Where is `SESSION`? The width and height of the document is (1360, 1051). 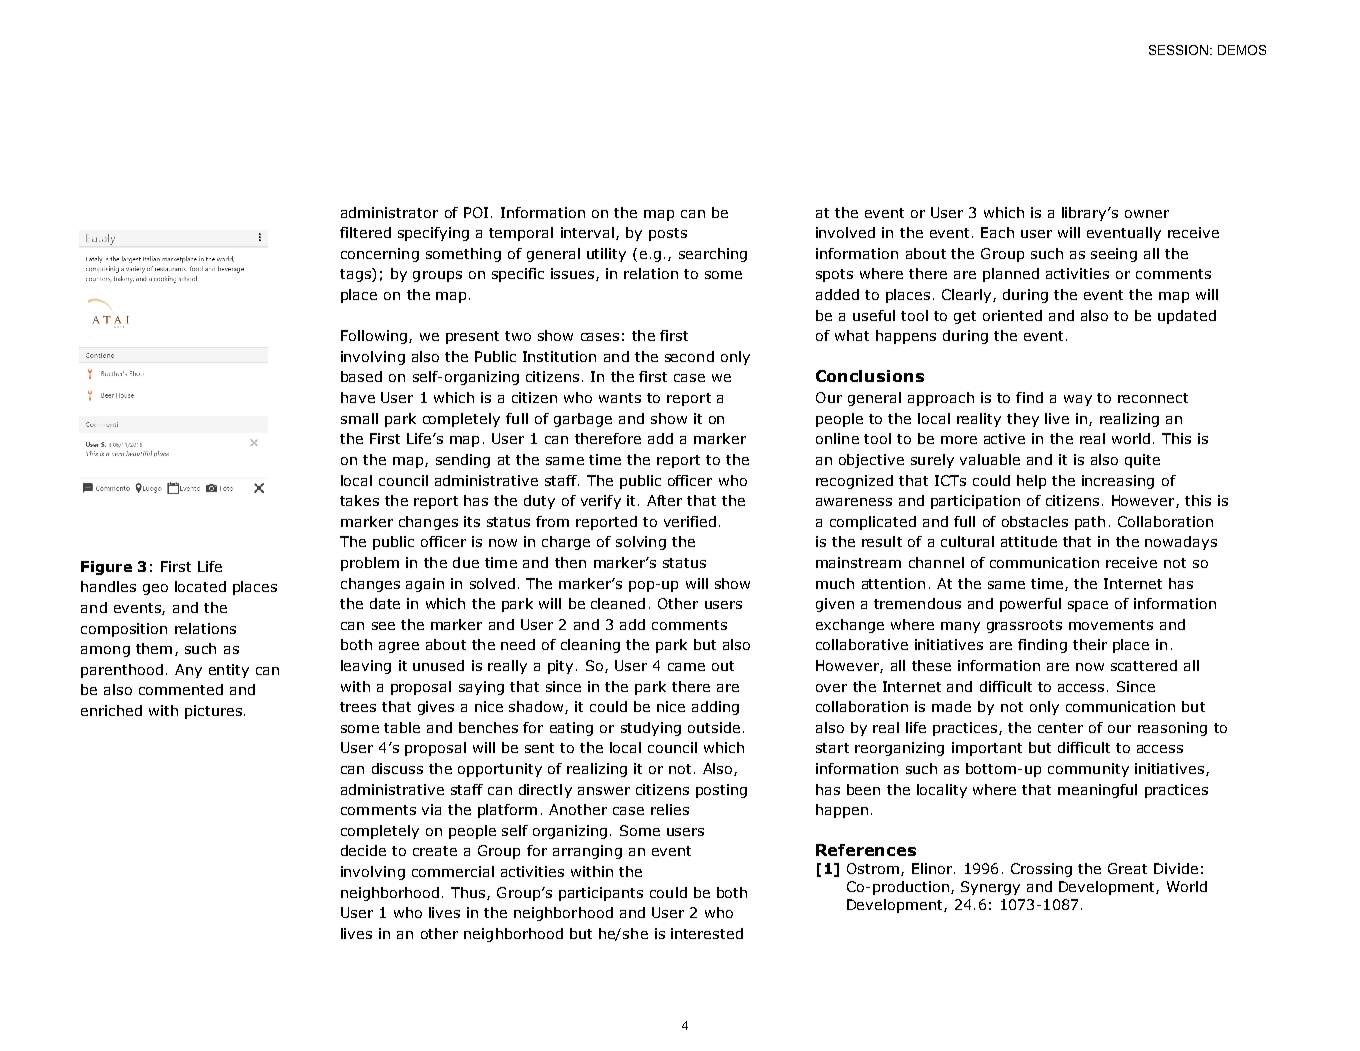
SESSION is located at coordinates (1180, 50).
